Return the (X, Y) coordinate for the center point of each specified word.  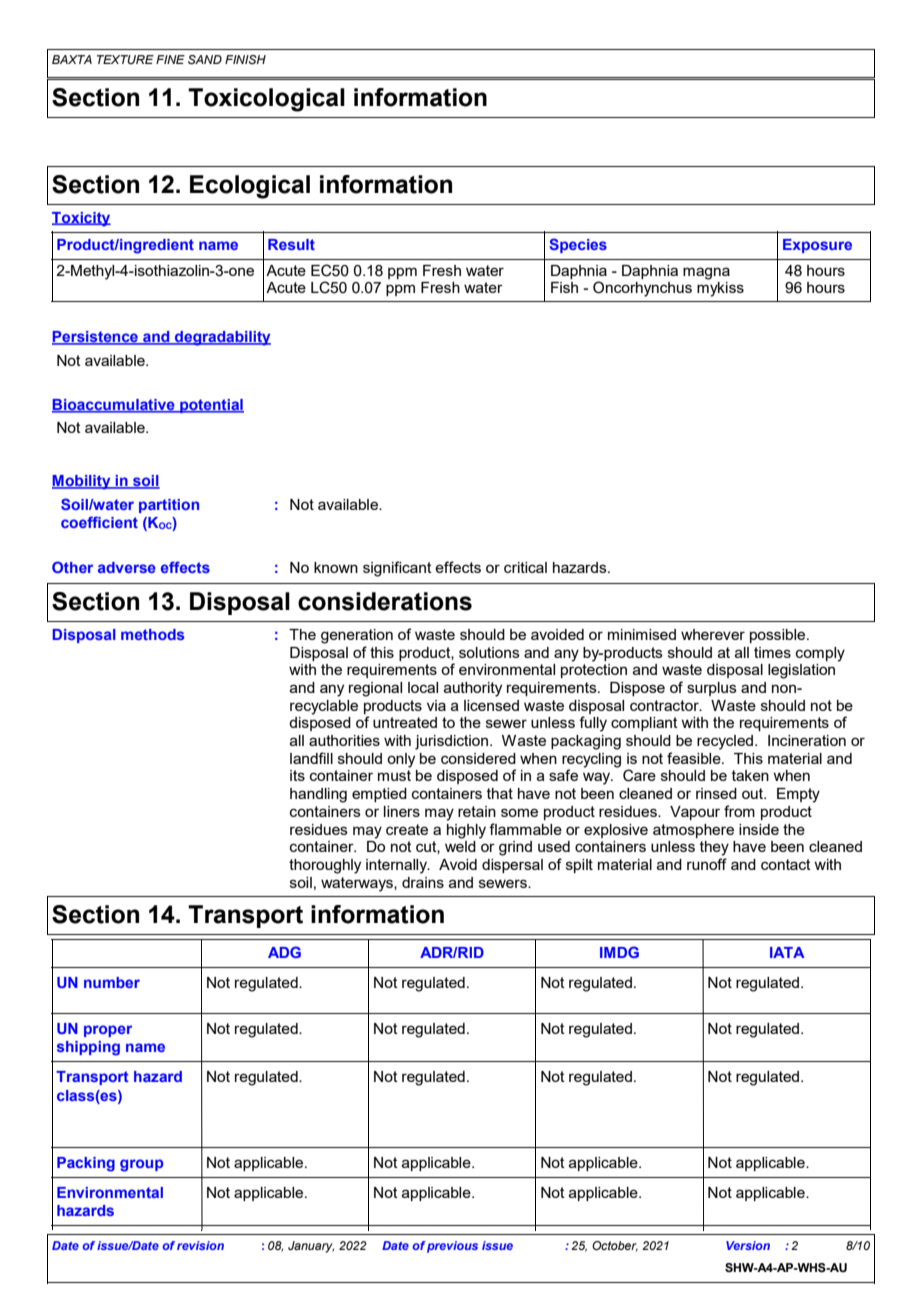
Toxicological (266, 100)
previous (452, 1247)
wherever (713, 634)
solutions (489, 652)
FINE (170, 59)
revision (200, 1245)
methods (152, 634)
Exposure (817, 246)
